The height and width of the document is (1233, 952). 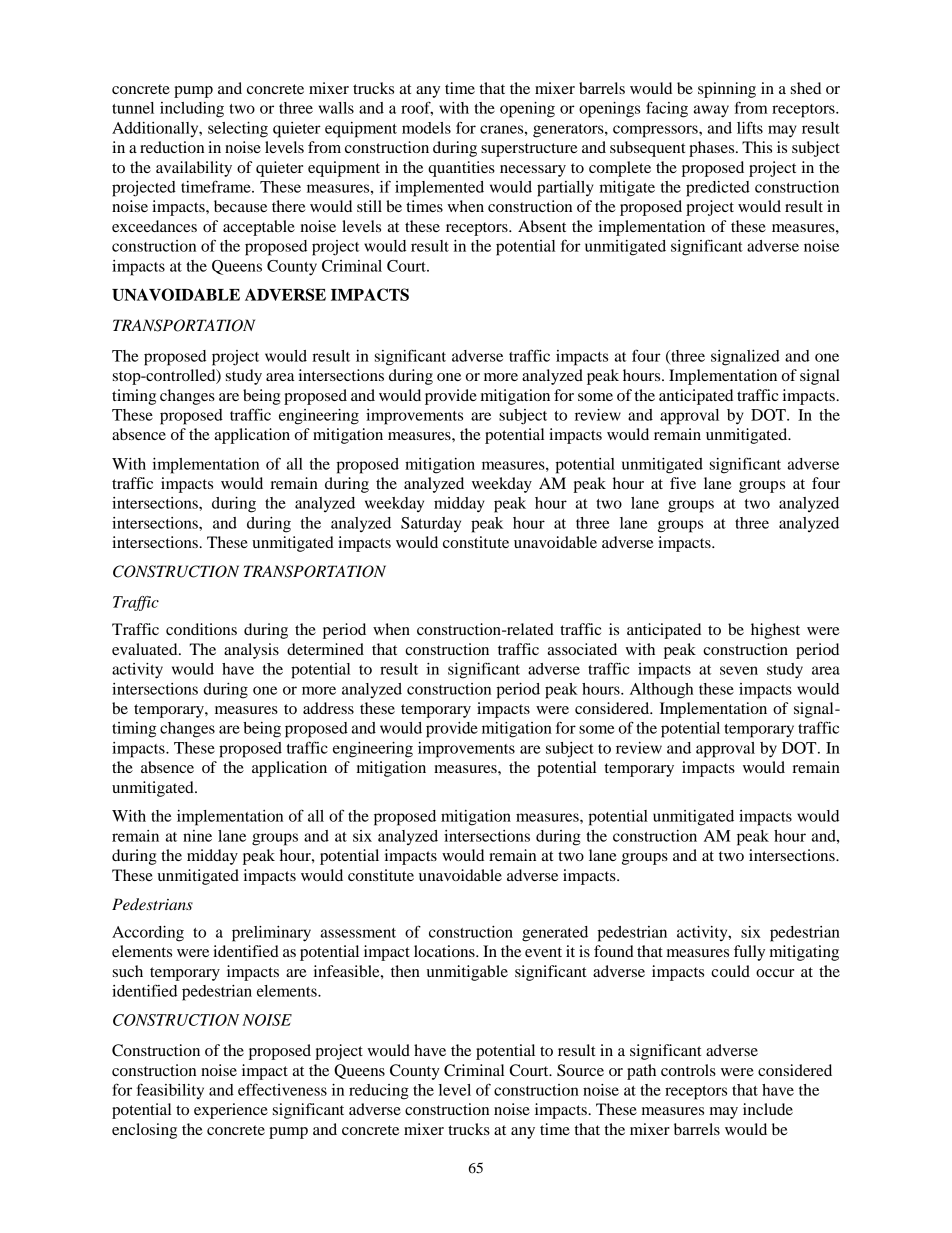 I want to click on experience, so click(x=231, y=1111).
